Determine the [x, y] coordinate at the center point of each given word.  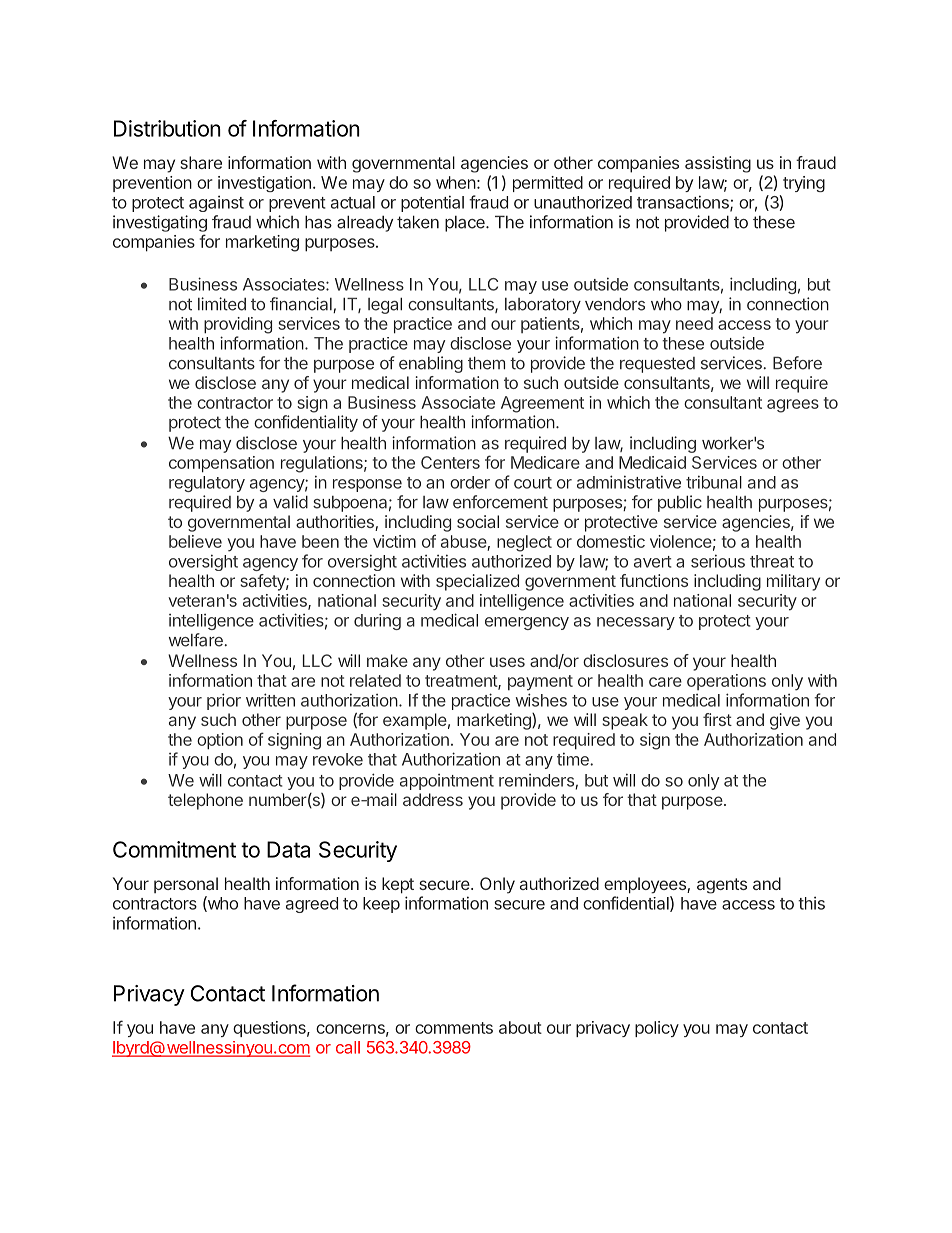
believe [195, 541]
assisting [718, 164]
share [201, 162]
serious [718, 561]
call [348, 1047]
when [456, 182]
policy [657, 1029]
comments [454, 1028]
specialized [477, 582]
